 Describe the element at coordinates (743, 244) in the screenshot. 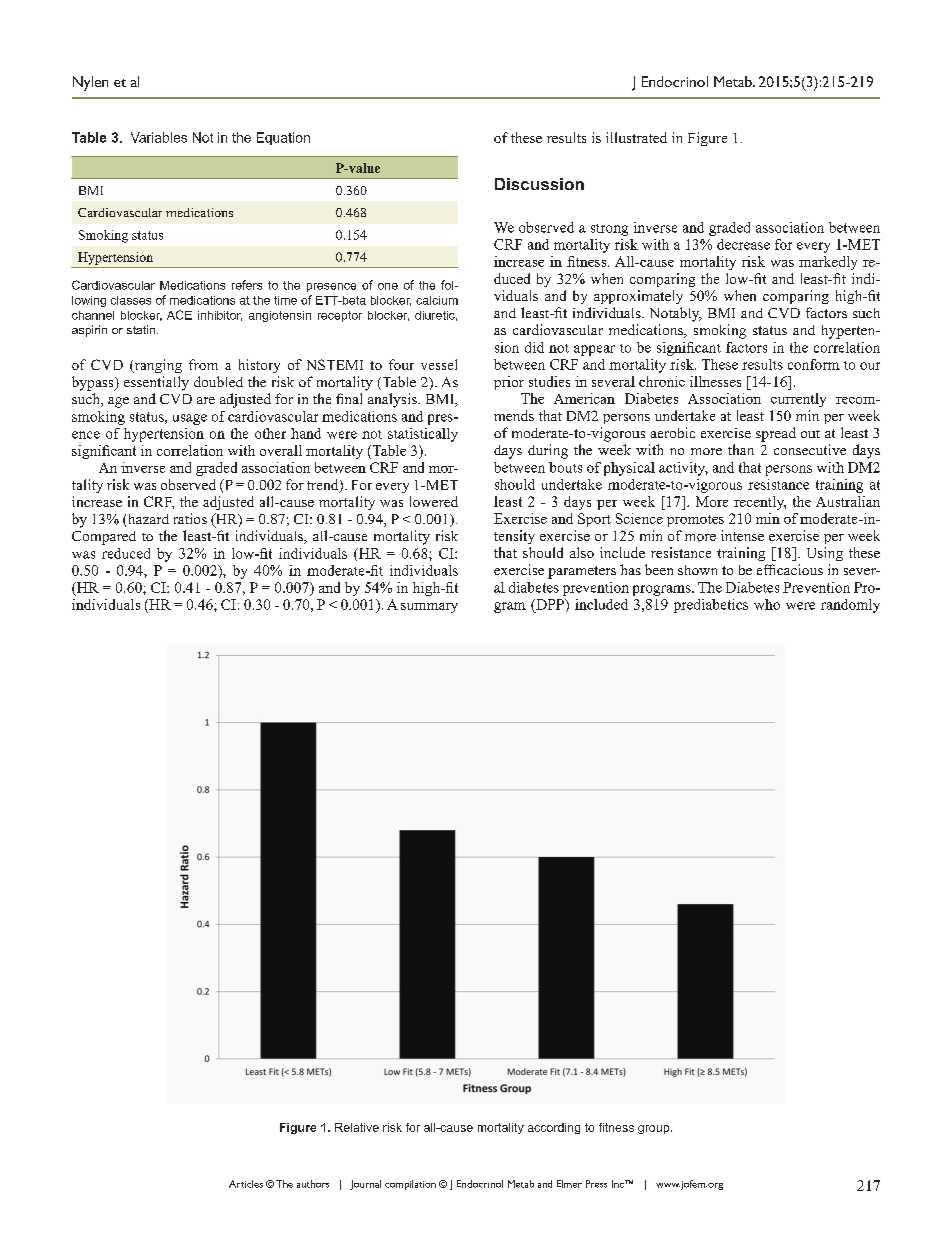

I see `decrease` at that location.
